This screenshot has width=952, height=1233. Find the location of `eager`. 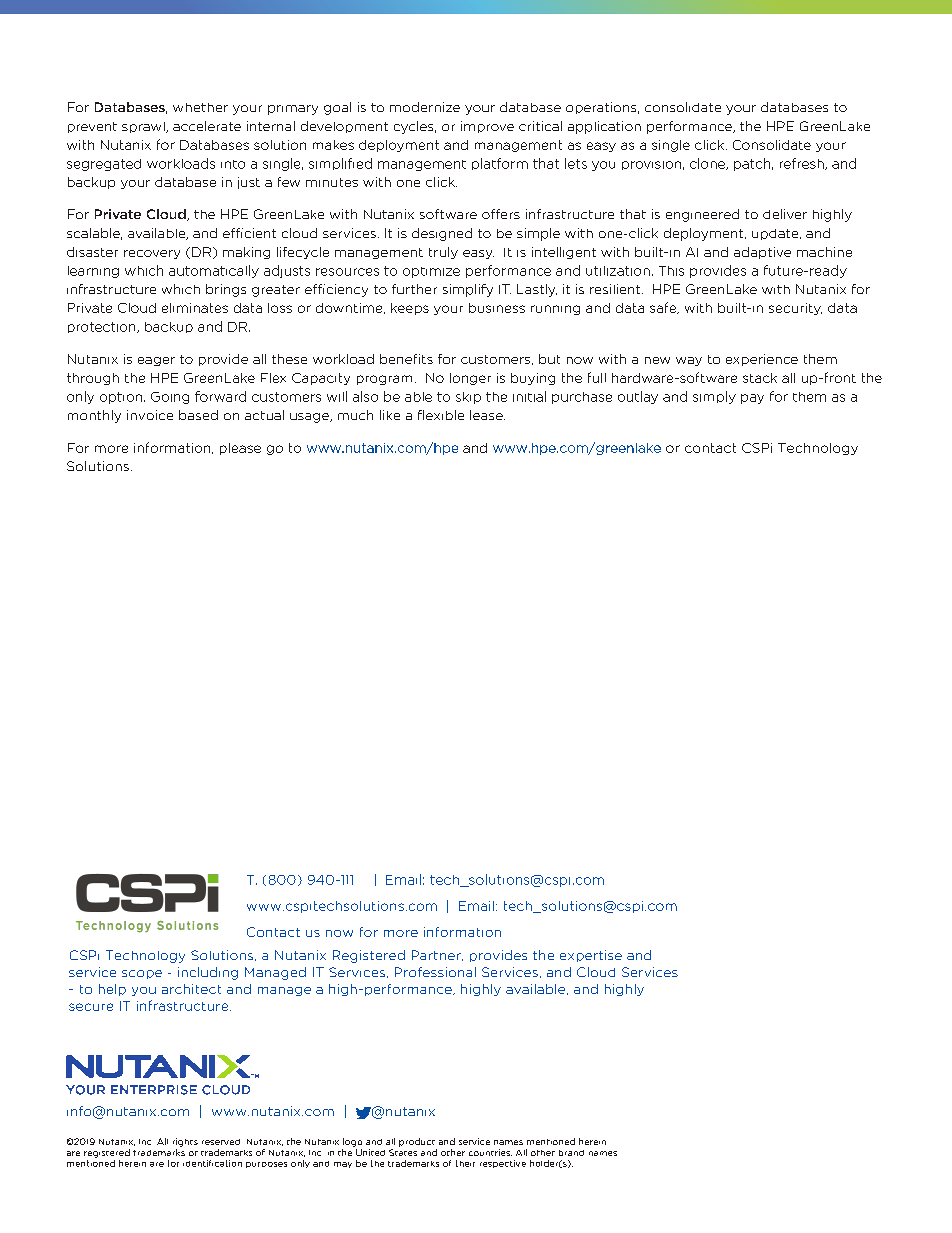

eager is located at coordinates (156, 361).
